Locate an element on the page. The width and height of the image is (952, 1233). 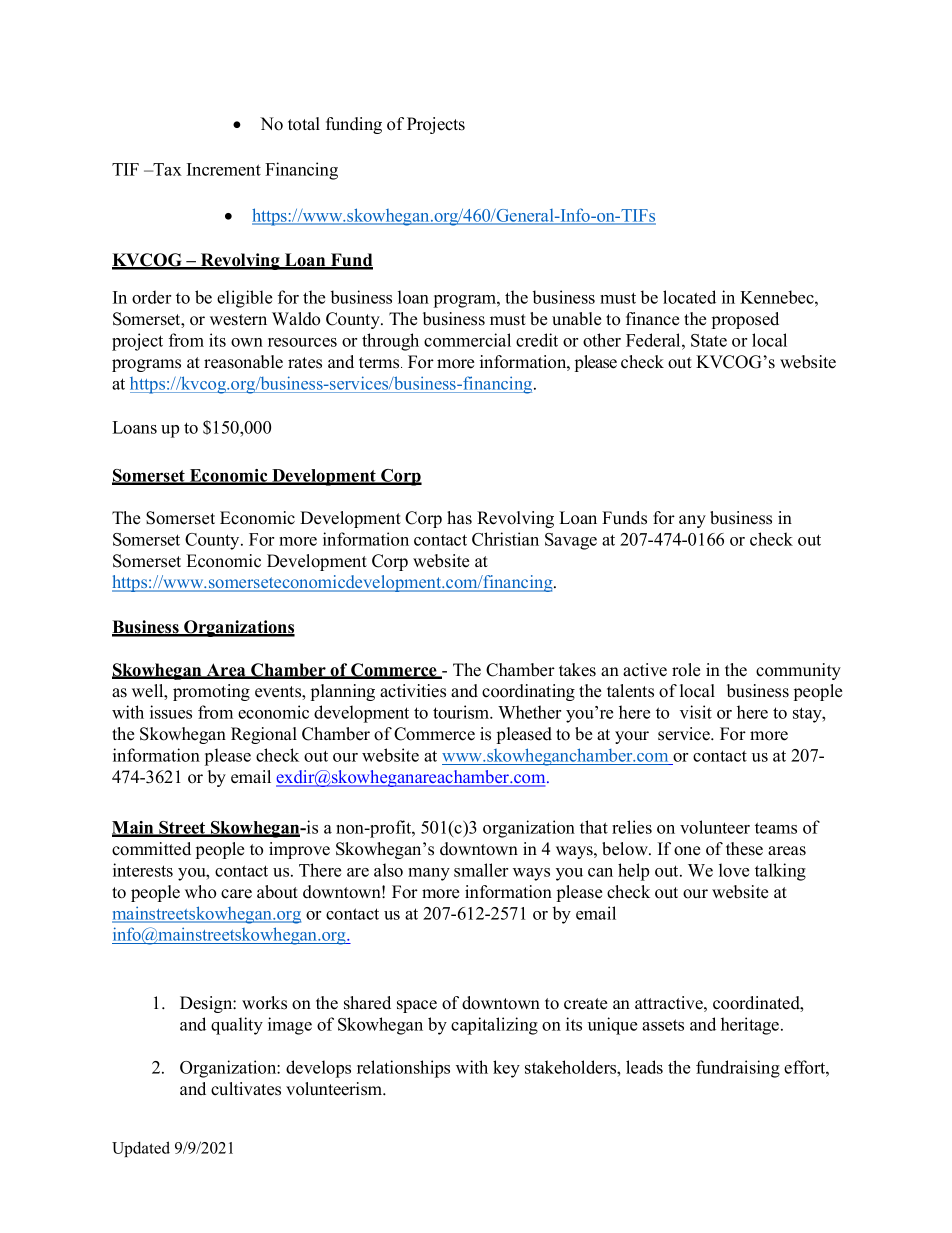
total is located at coordinates (304, 124).
